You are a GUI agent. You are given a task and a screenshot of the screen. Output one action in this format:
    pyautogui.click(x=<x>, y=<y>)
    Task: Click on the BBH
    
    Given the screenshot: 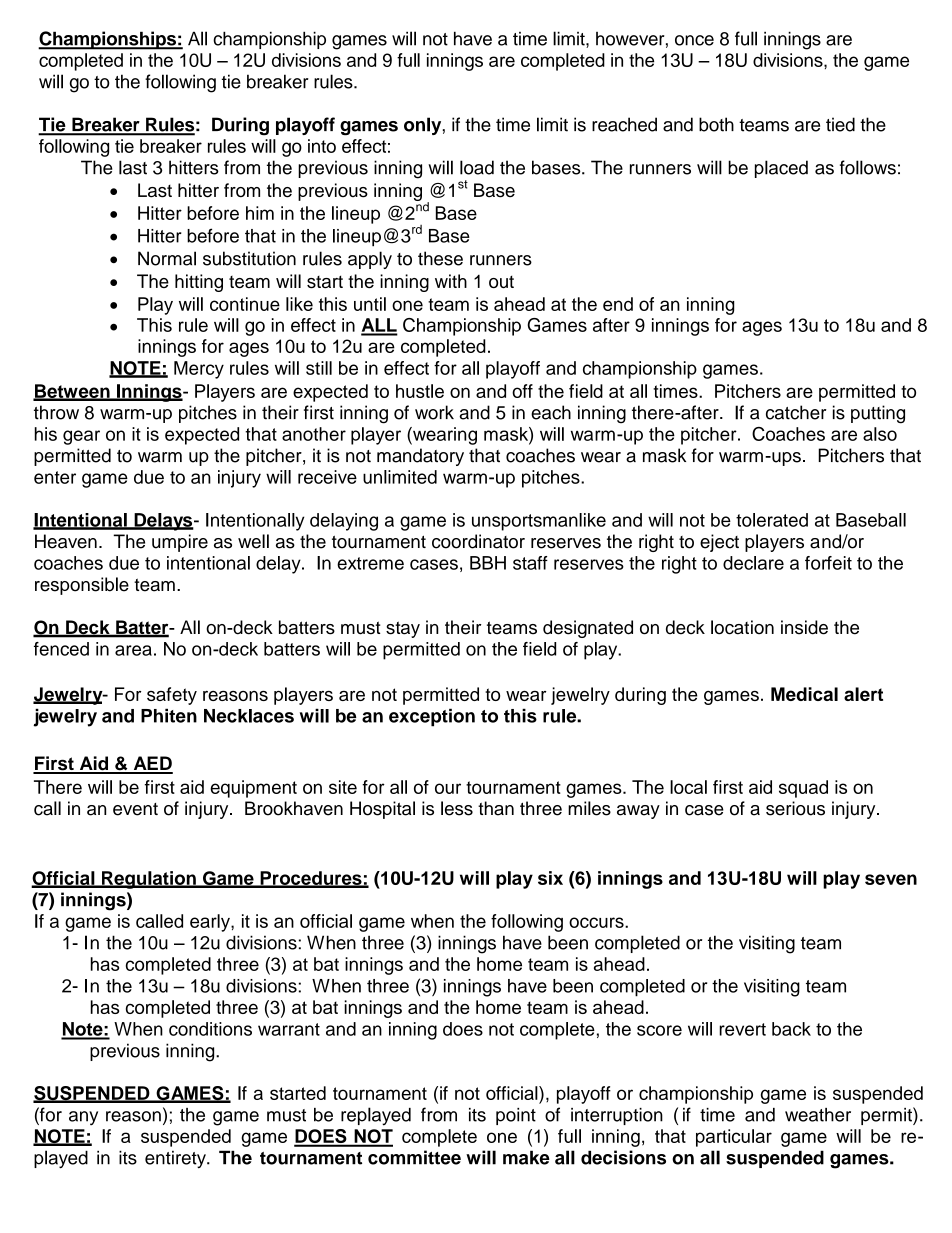 What is the action you would take?
    pyautogui.click(x=488, y=563)
